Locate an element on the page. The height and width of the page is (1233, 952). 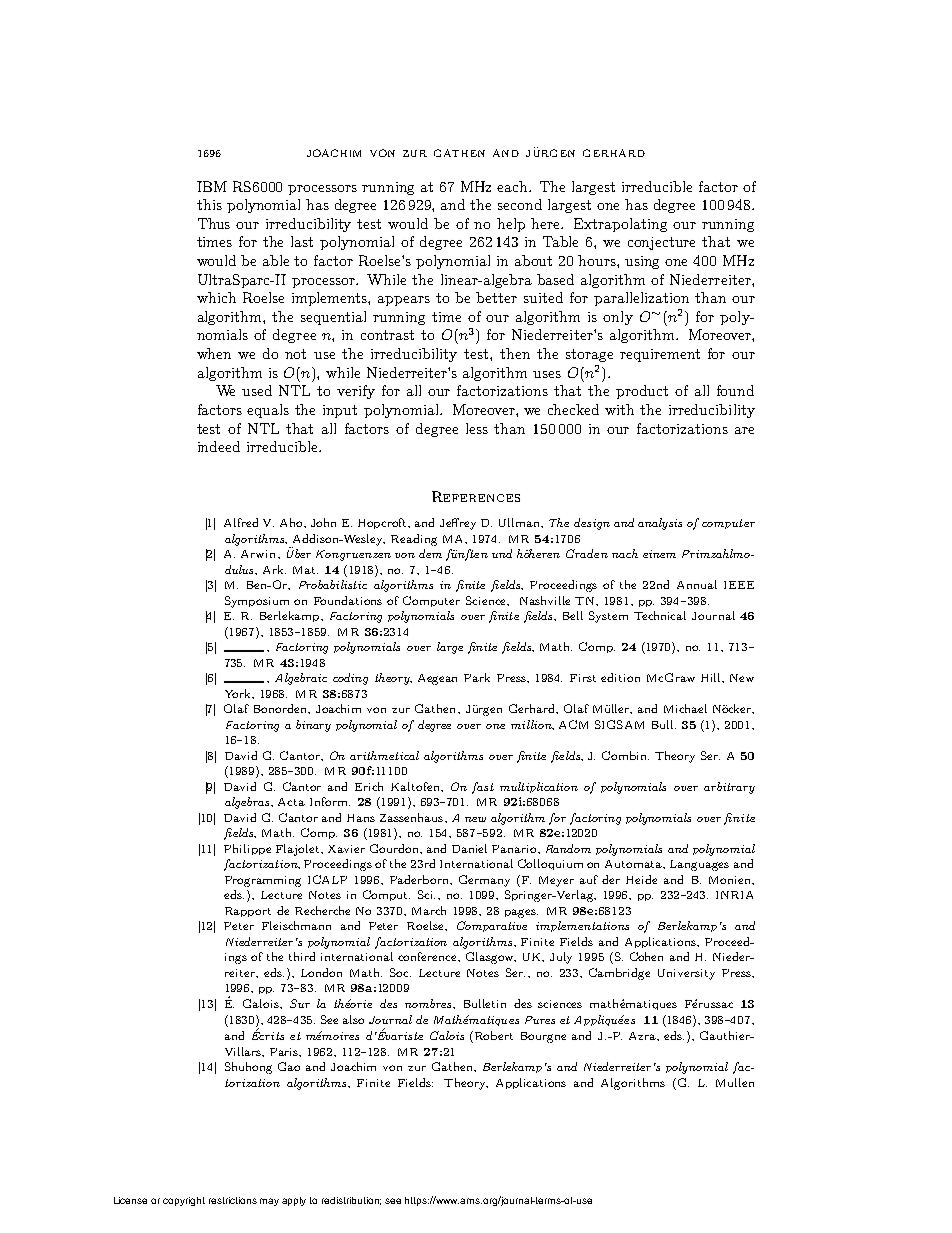
Languages is located at coordinates (699, 865).
